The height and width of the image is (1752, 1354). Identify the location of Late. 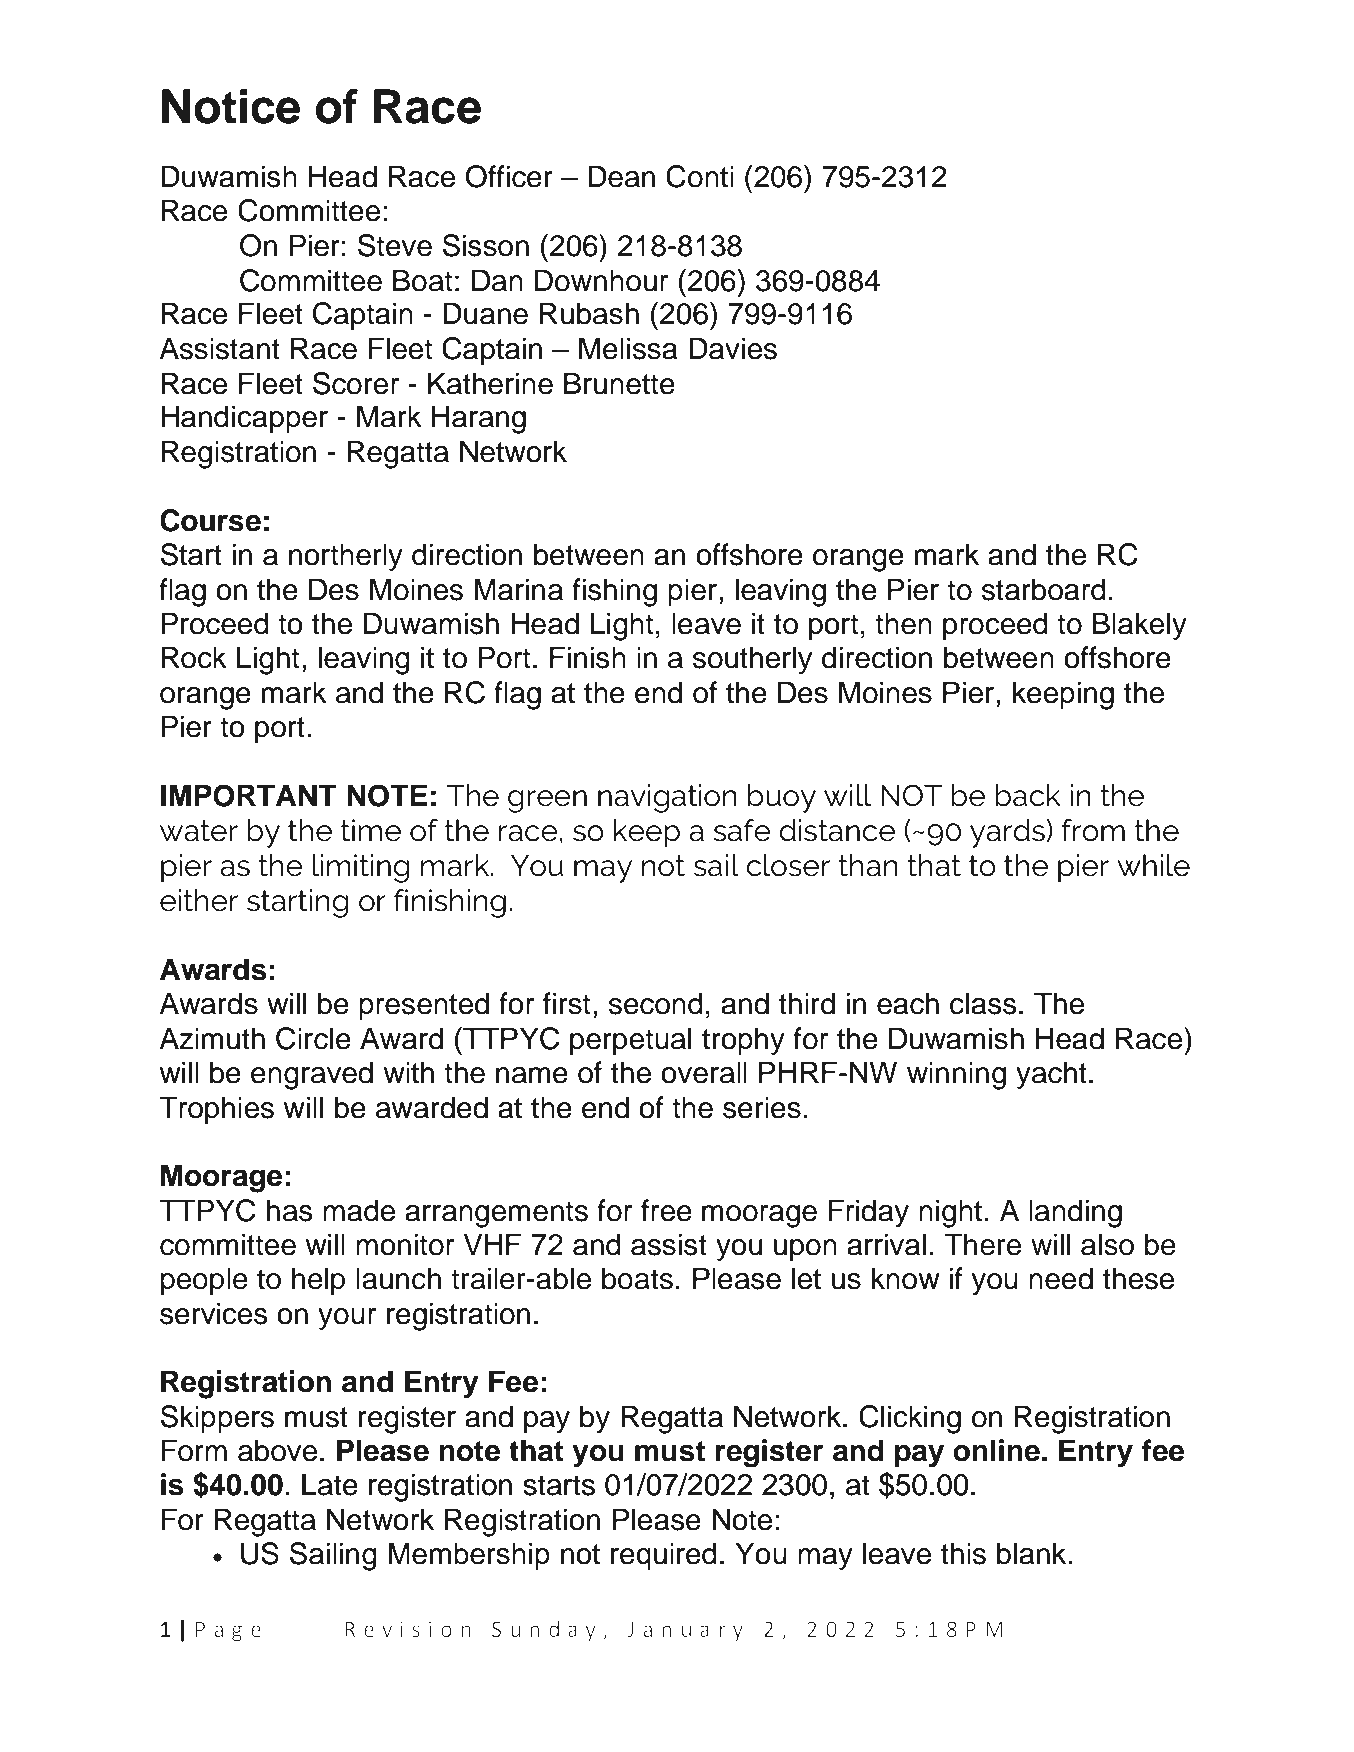
(330, 1484).
